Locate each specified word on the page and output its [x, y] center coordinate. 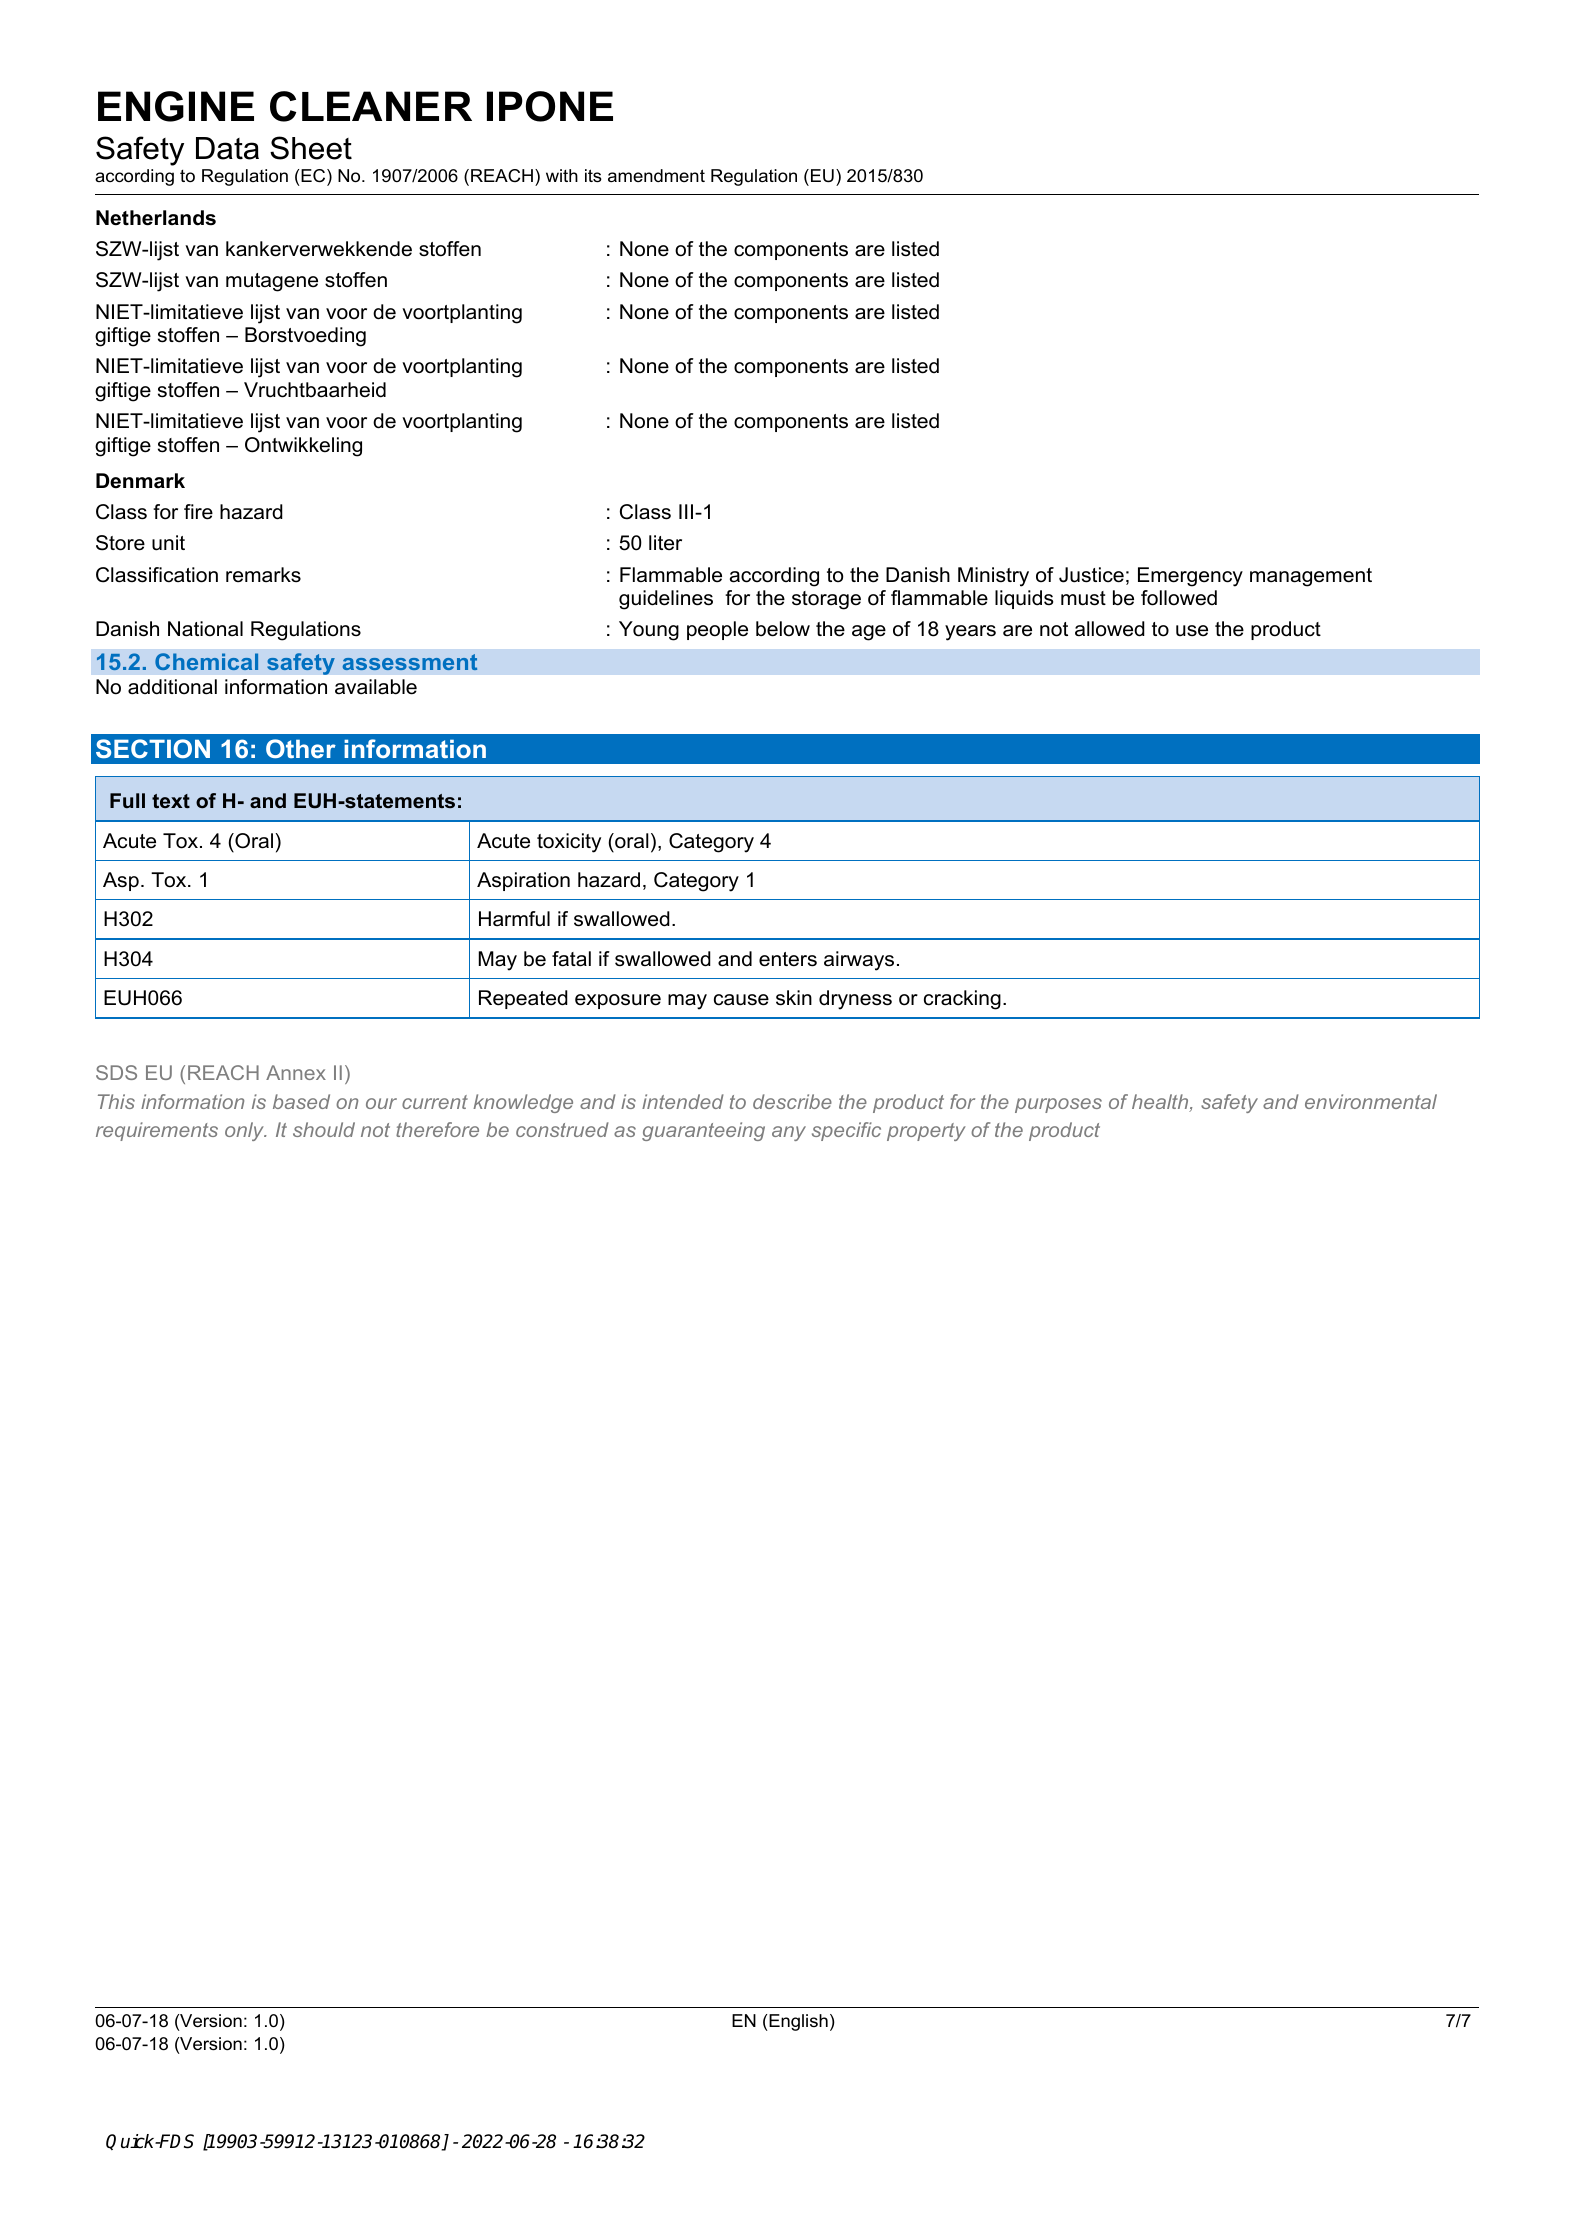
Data [227, 148]
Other [301, 748]
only [246, 1131]
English [797, 2022]
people [717, 630]
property [926, 1132]
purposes [1058, 1105]
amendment [656, 175]
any [789, 1133]
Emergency [1190, 577]
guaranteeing [703, 1131]
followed [1179, 598]
